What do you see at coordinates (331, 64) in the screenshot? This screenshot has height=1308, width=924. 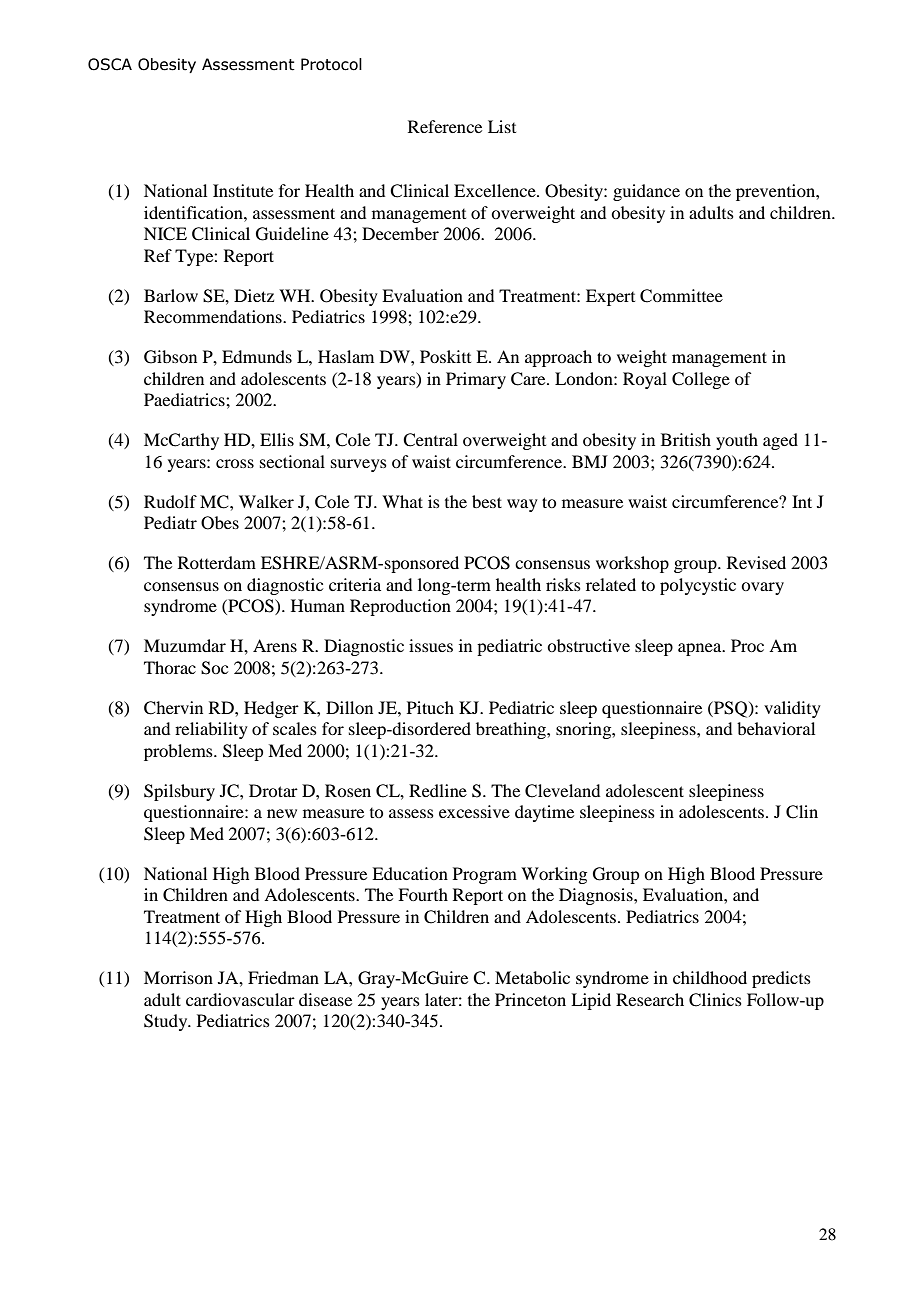 I see `Protocol` at bounding box center [331, 64].
